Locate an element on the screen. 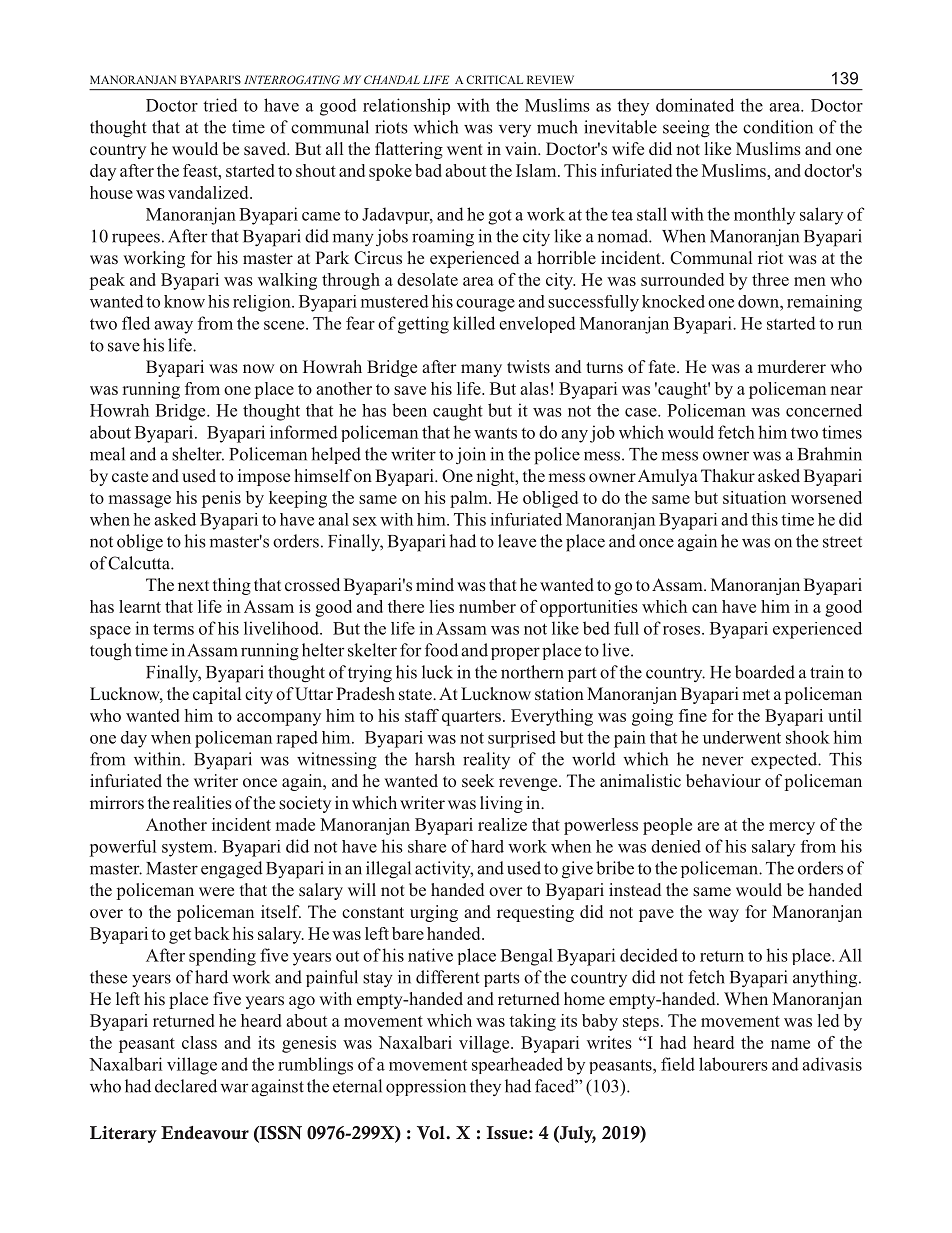 The image size is (952, 1233). declared is located at coordinates (186, 1086).
